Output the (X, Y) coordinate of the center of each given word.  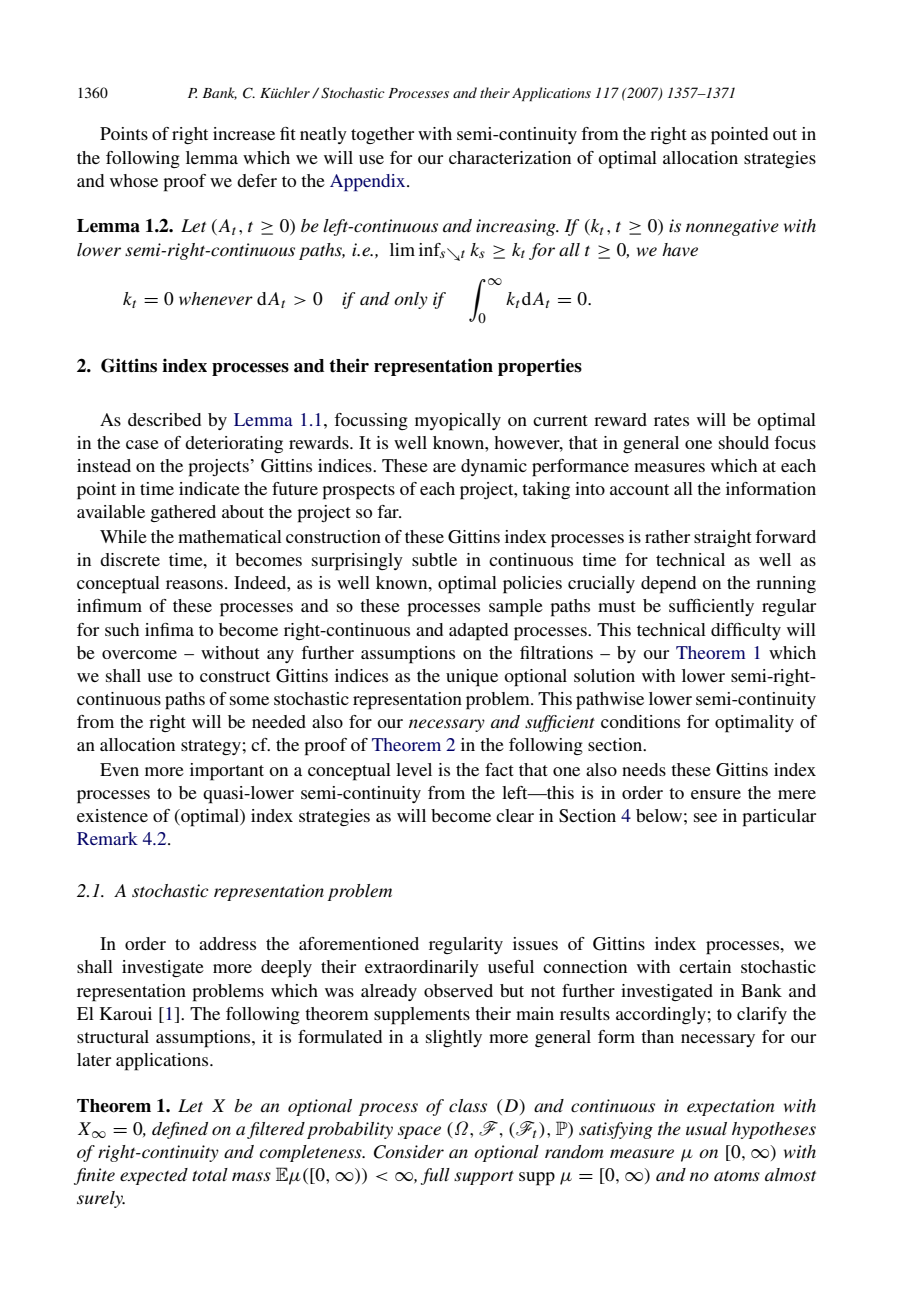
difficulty (746, 631)
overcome (139, 654)
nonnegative (732, 227)
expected (154, 1176)
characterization (510, 157)
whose (134, 180)
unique (472, 678)
